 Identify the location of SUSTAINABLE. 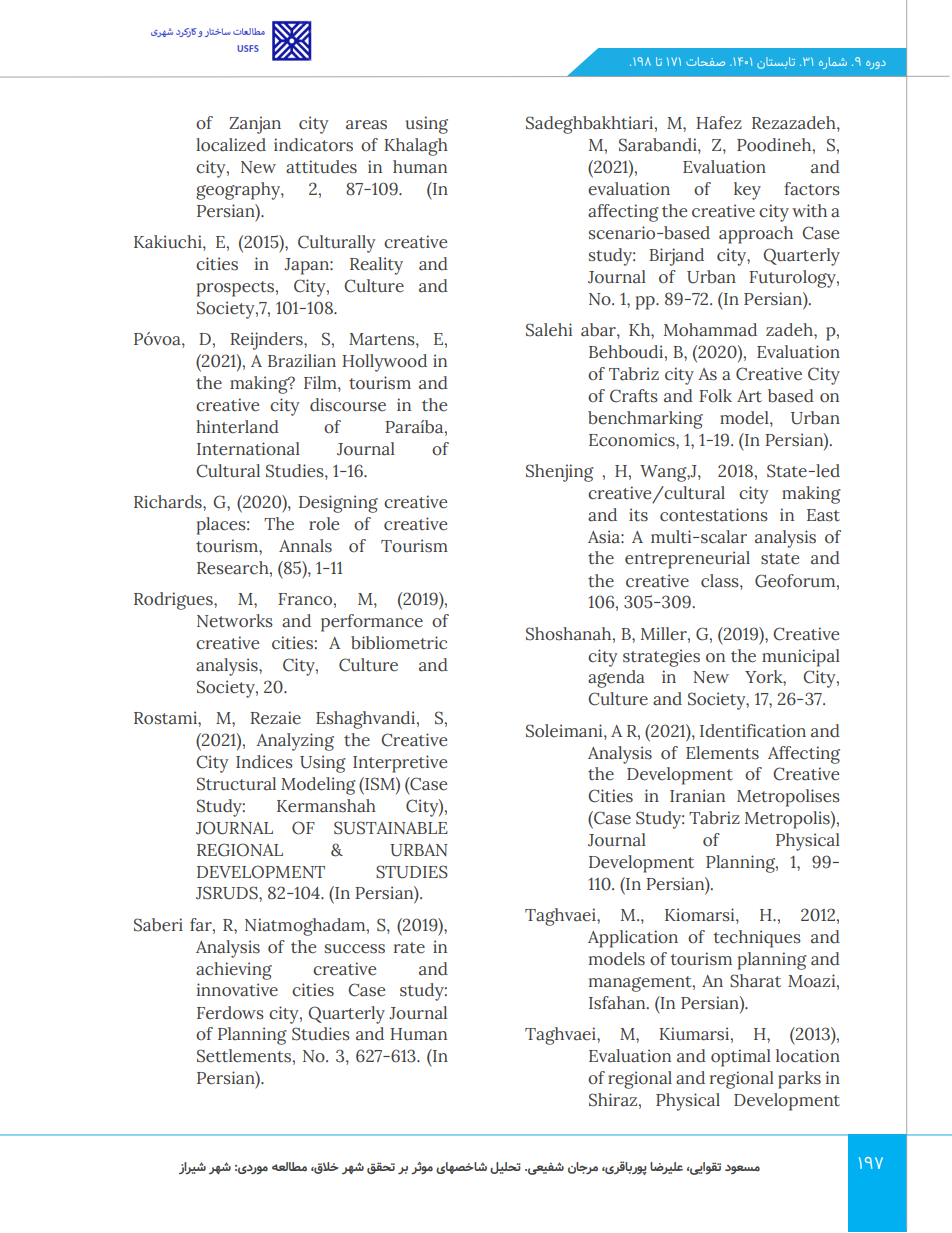
(391, 828).
